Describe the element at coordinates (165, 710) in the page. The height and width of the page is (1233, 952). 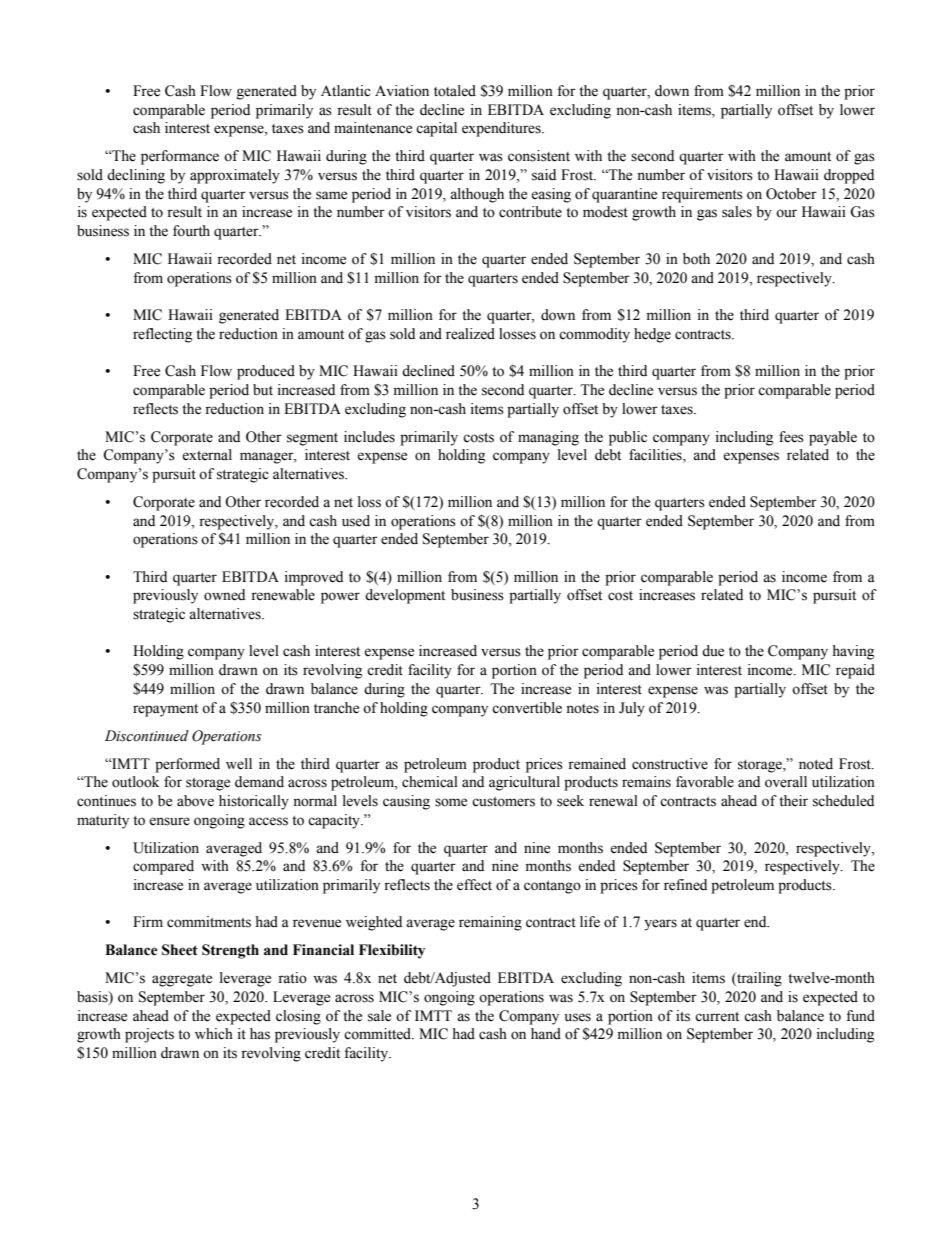
I see `repayment` at that location.
